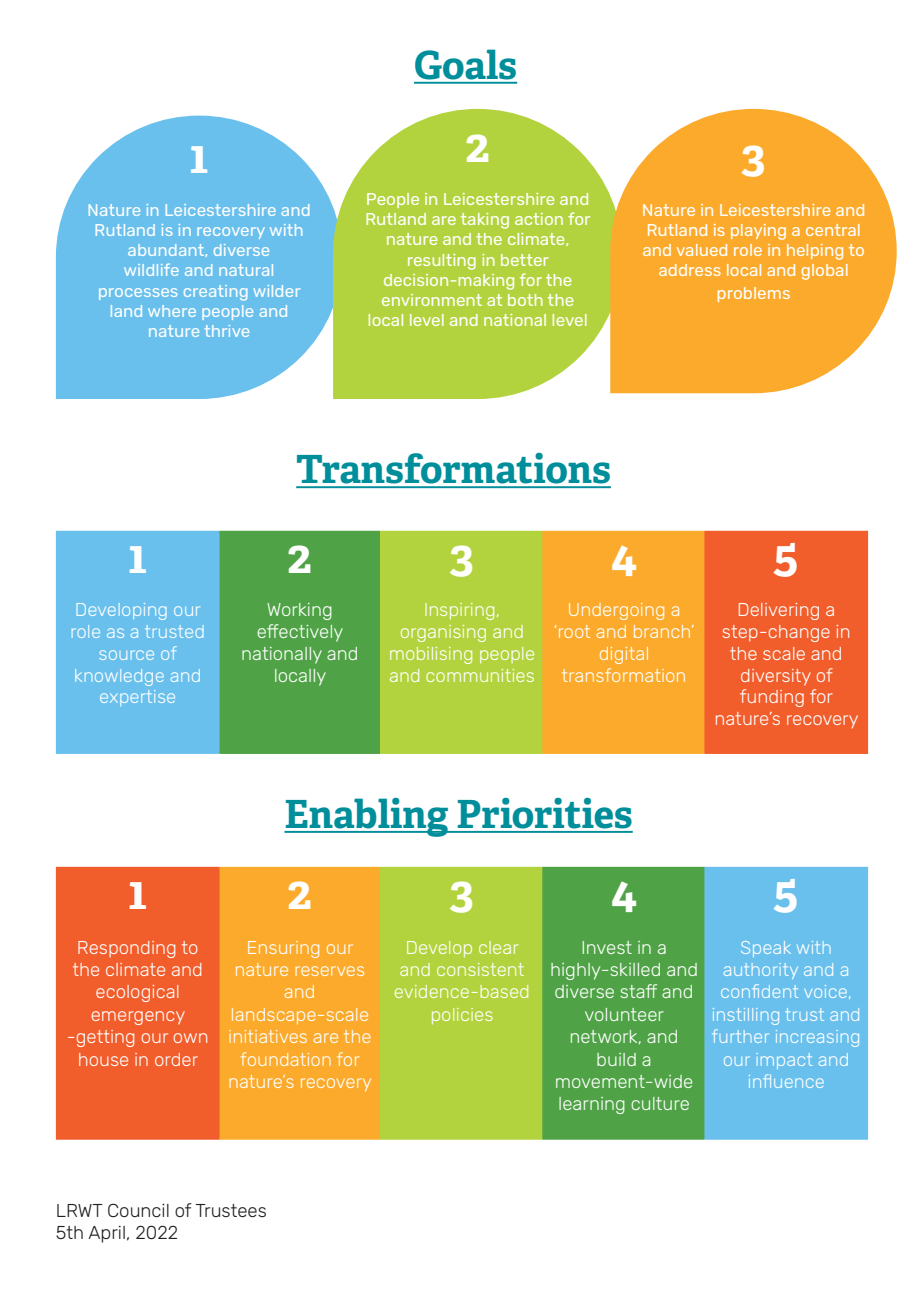 The width and height of the screenshot is (924, 1308). What do you see at coordinates (138, 1210) in the screenshot?
I see `Council` at bounding box center [138, 1210].
